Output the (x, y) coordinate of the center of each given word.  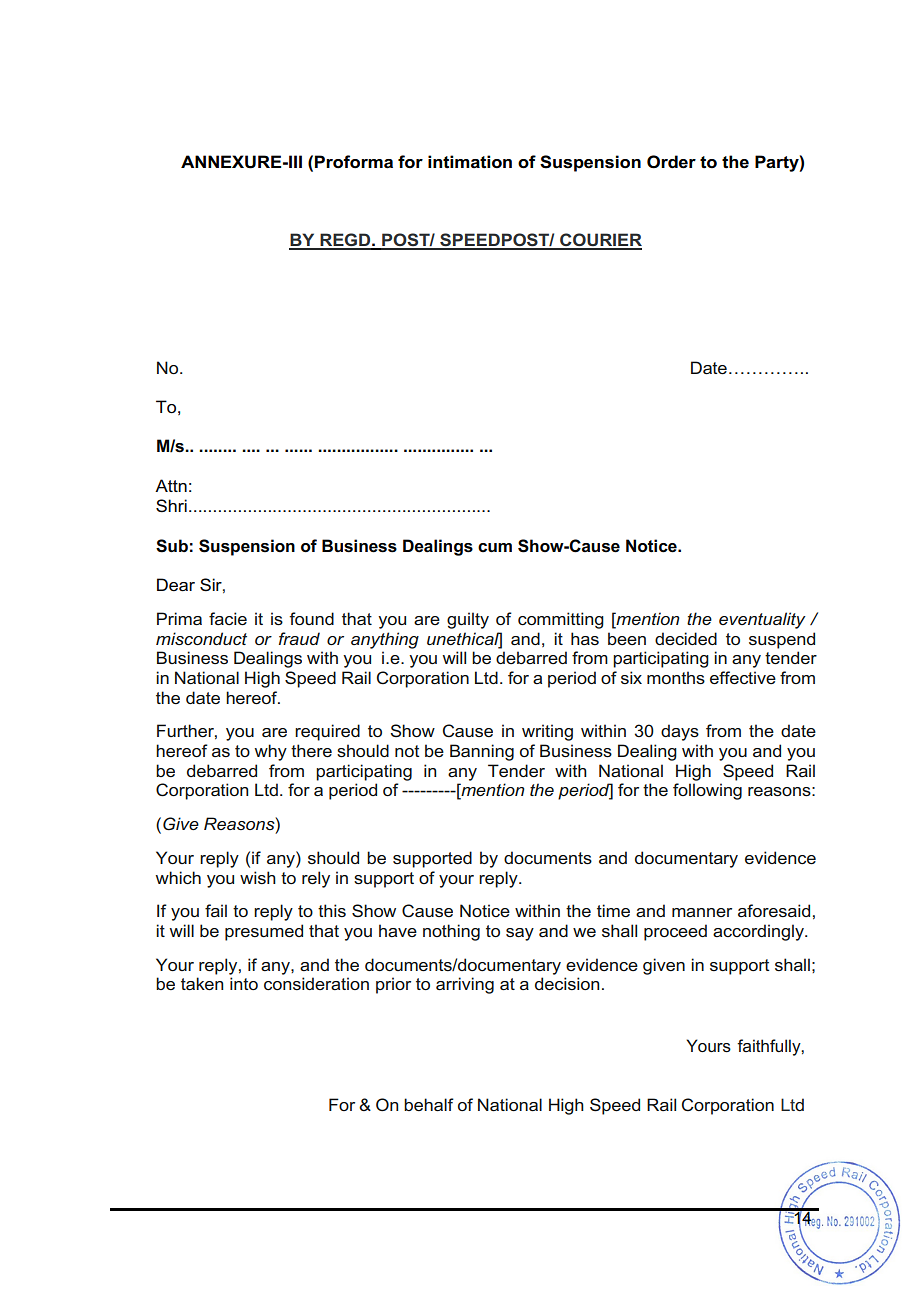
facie (228, 618)
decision (567, 983)
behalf (429, 1104)
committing (561, 620)
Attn (171, 485)
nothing (451, 932)
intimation (470, 162)
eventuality (762, 620)
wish (258, 877)
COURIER (600, 241)
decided (686, 638)
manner (702, 912)
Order (671, 162)
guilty (468, 620)
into (244, 983)
